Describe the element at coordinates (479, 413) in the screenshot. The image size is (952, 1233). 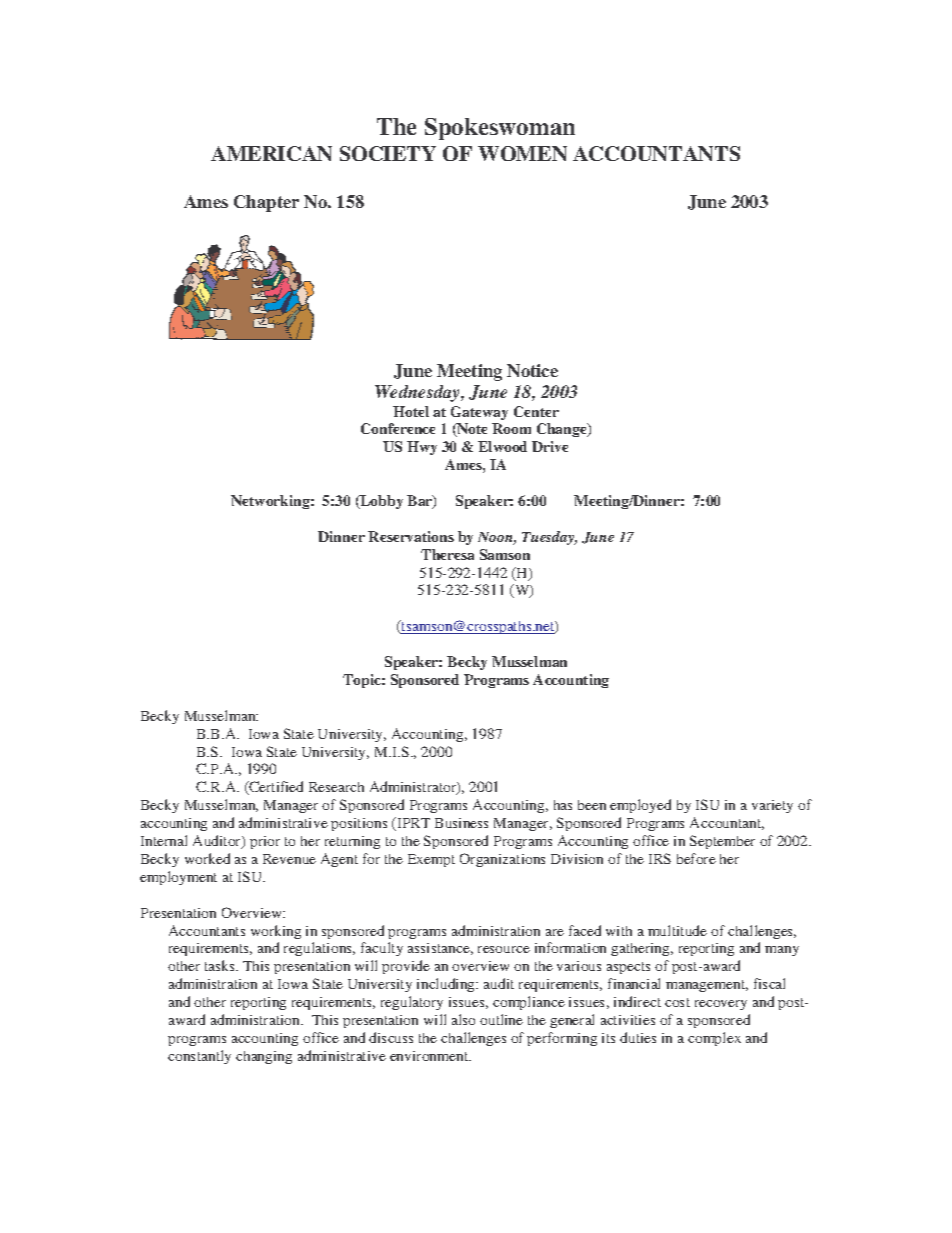
I see `Gateway` at that location.
